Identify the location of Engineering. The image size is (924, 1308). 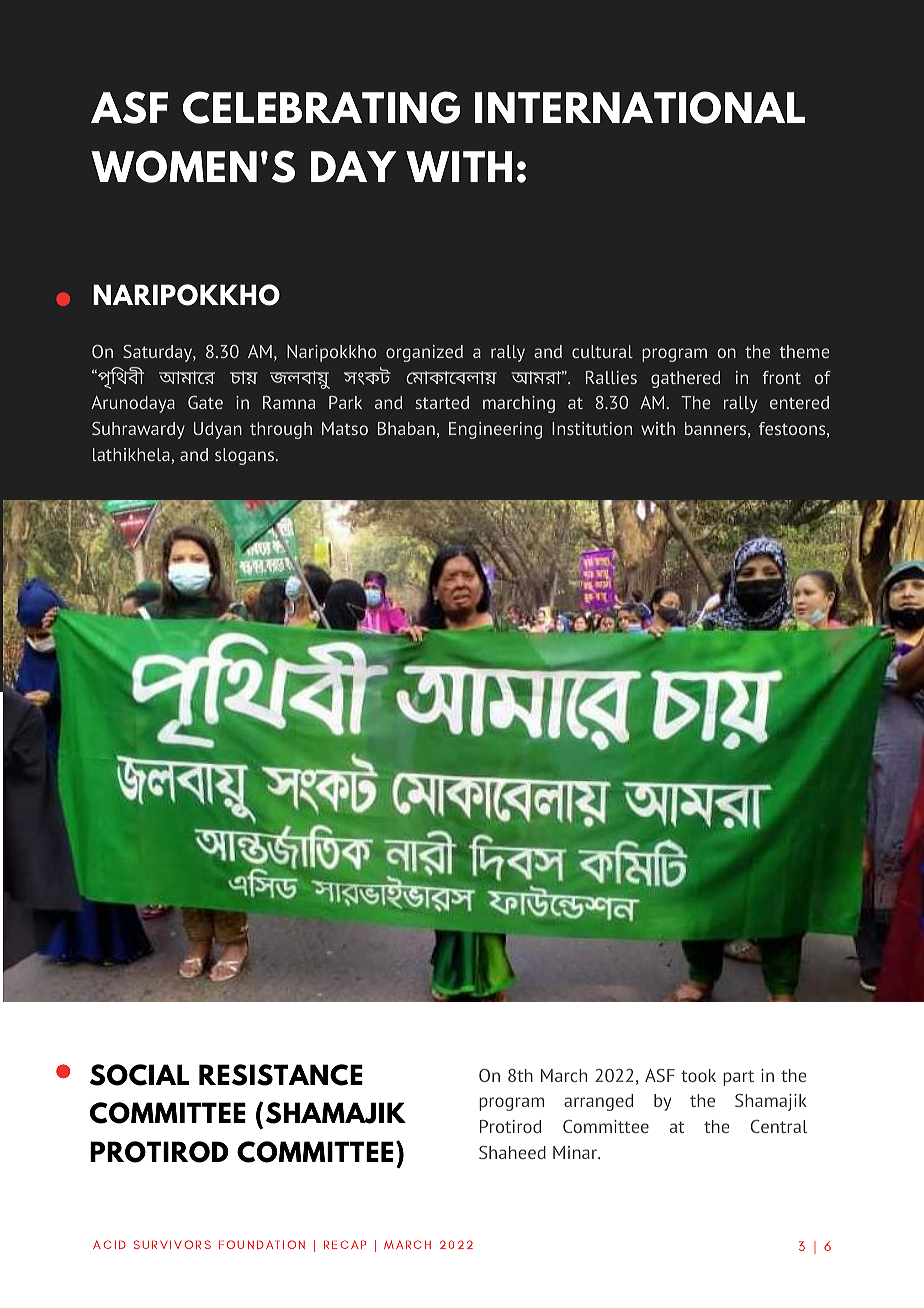
(495, 430).
